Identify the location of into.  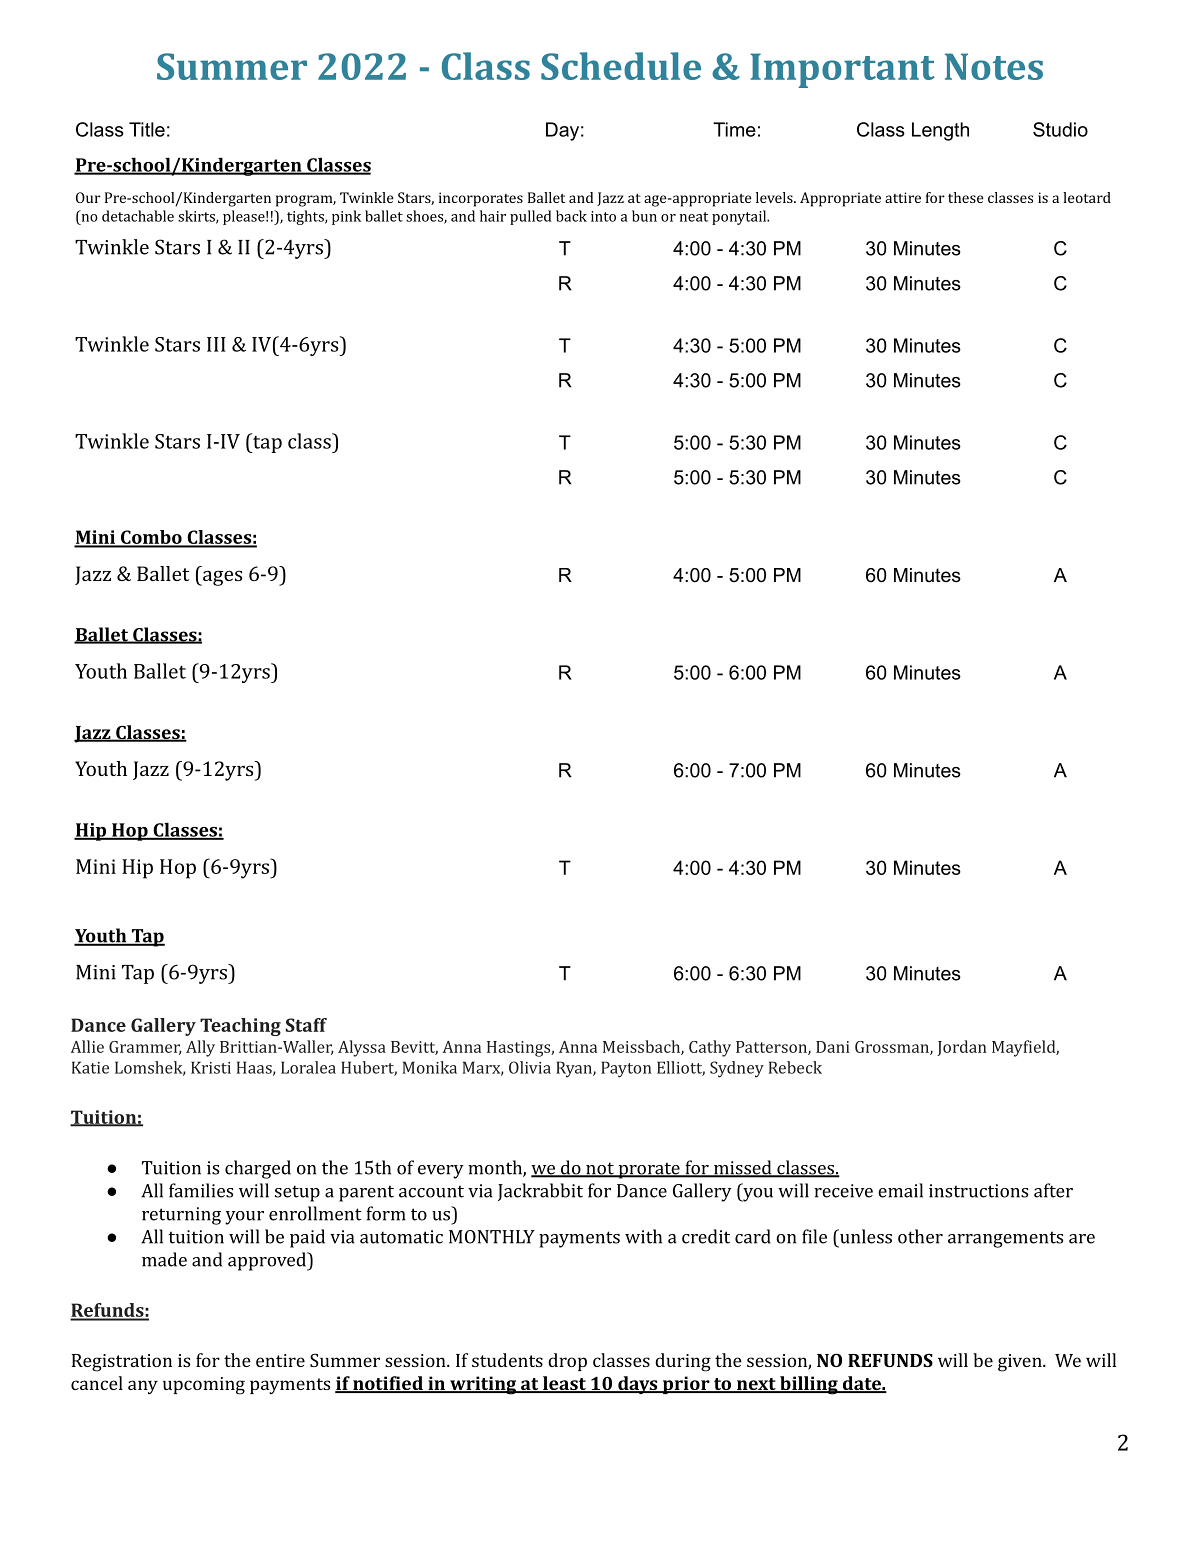
(603, 216).
